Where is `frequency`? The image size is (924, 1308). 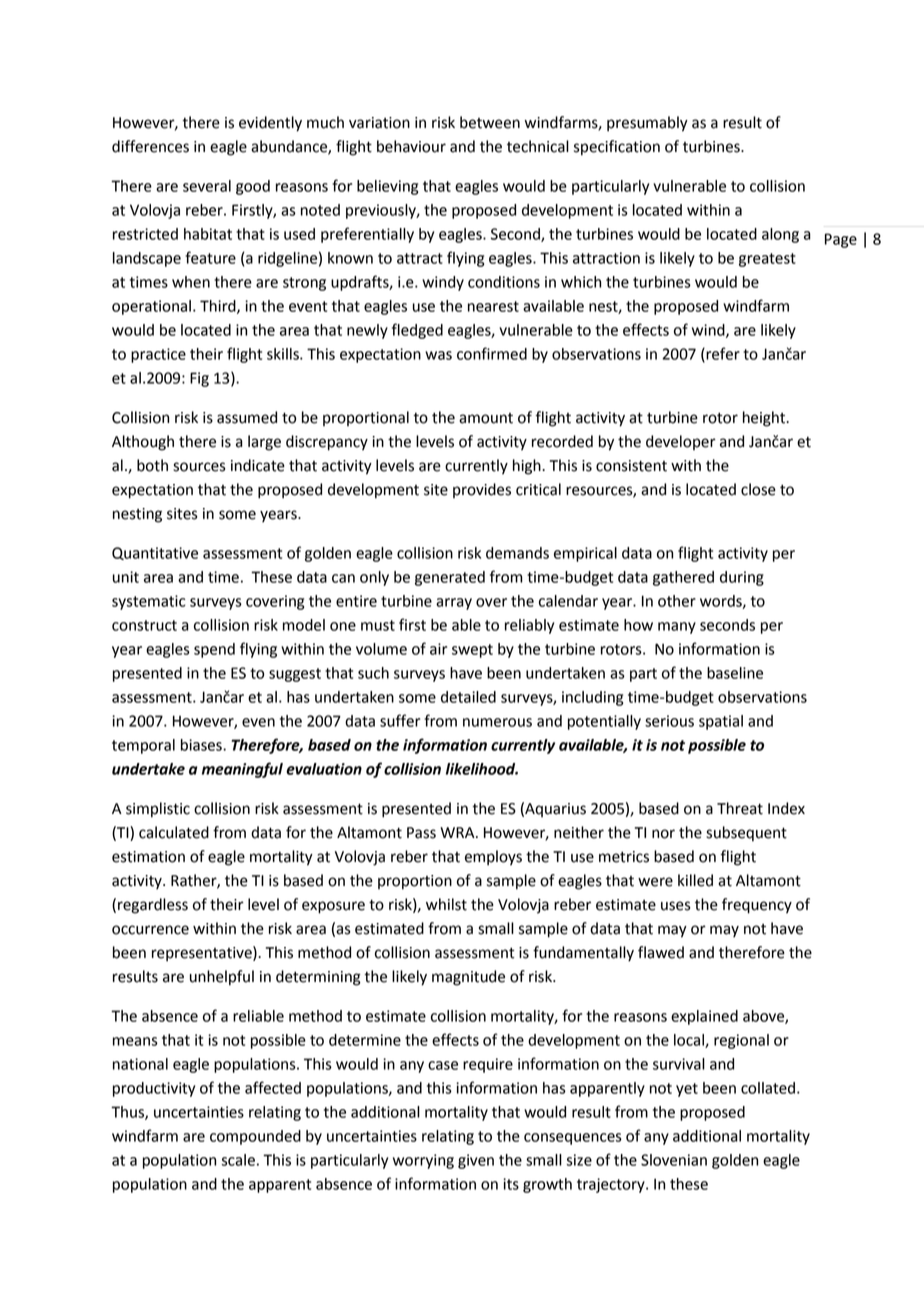 frequency is located at coordinates (757, 906).
